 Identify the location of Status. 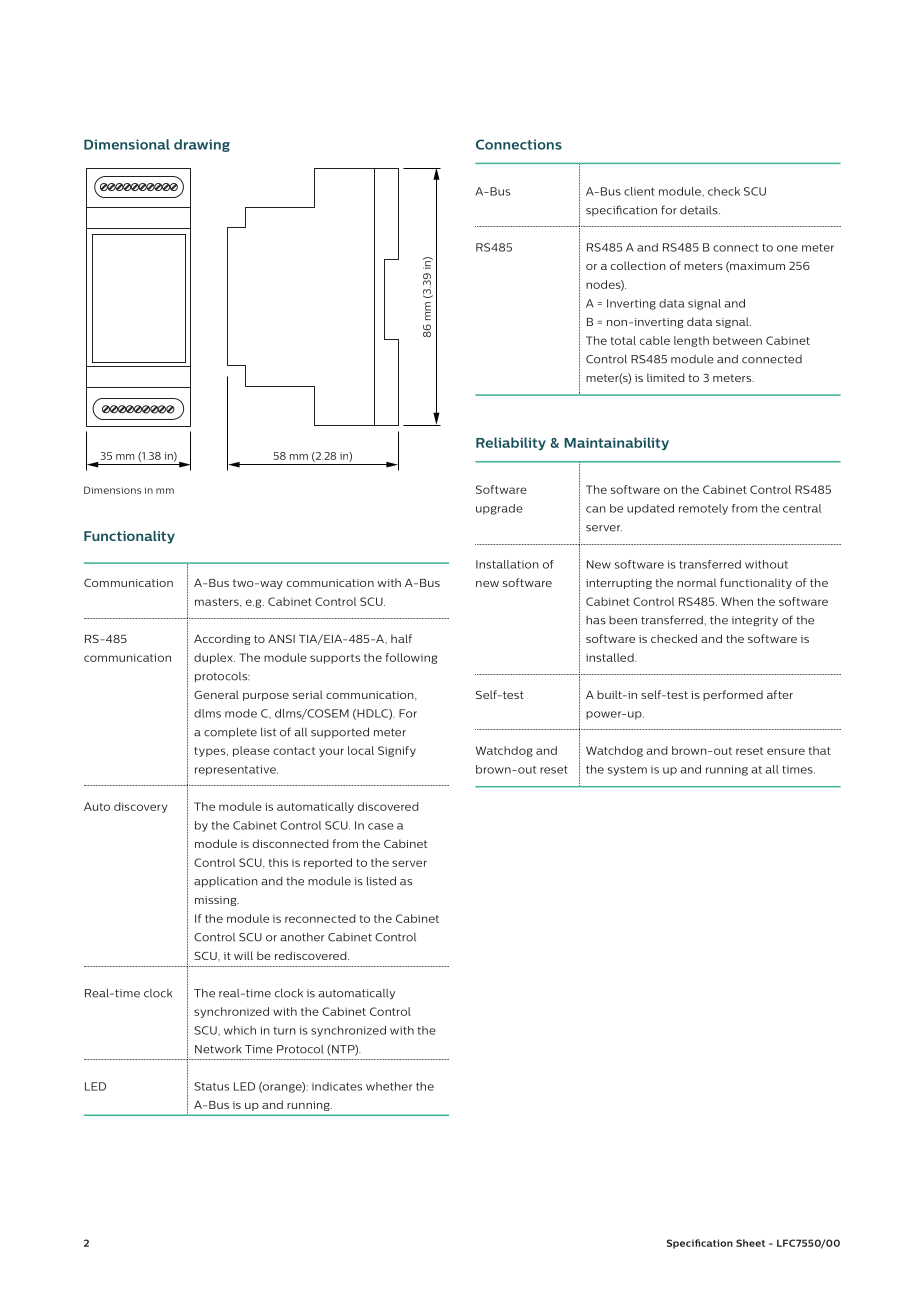
(211, 1086).
